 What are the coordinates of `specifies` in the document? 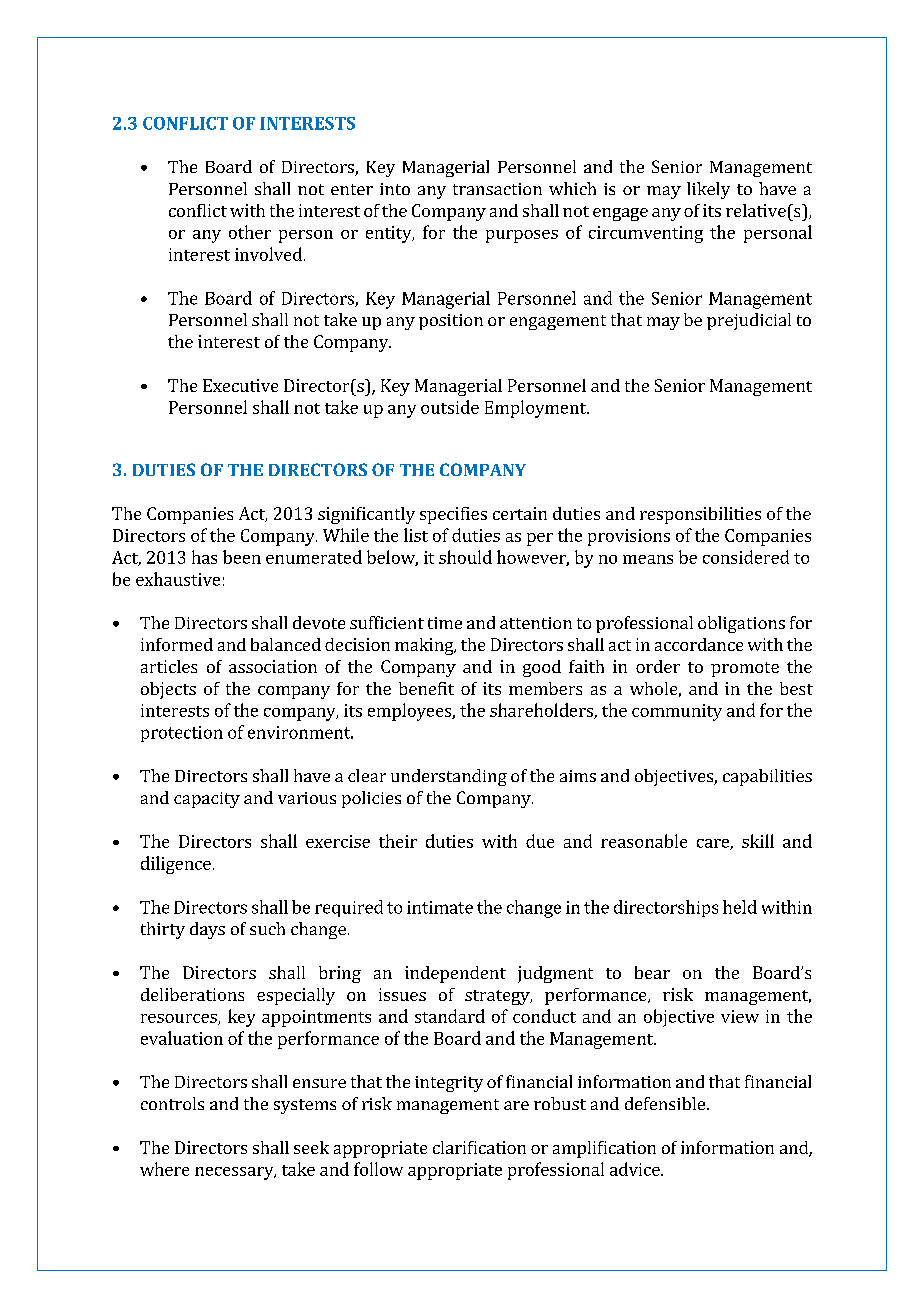 It's located at (453, 515).
